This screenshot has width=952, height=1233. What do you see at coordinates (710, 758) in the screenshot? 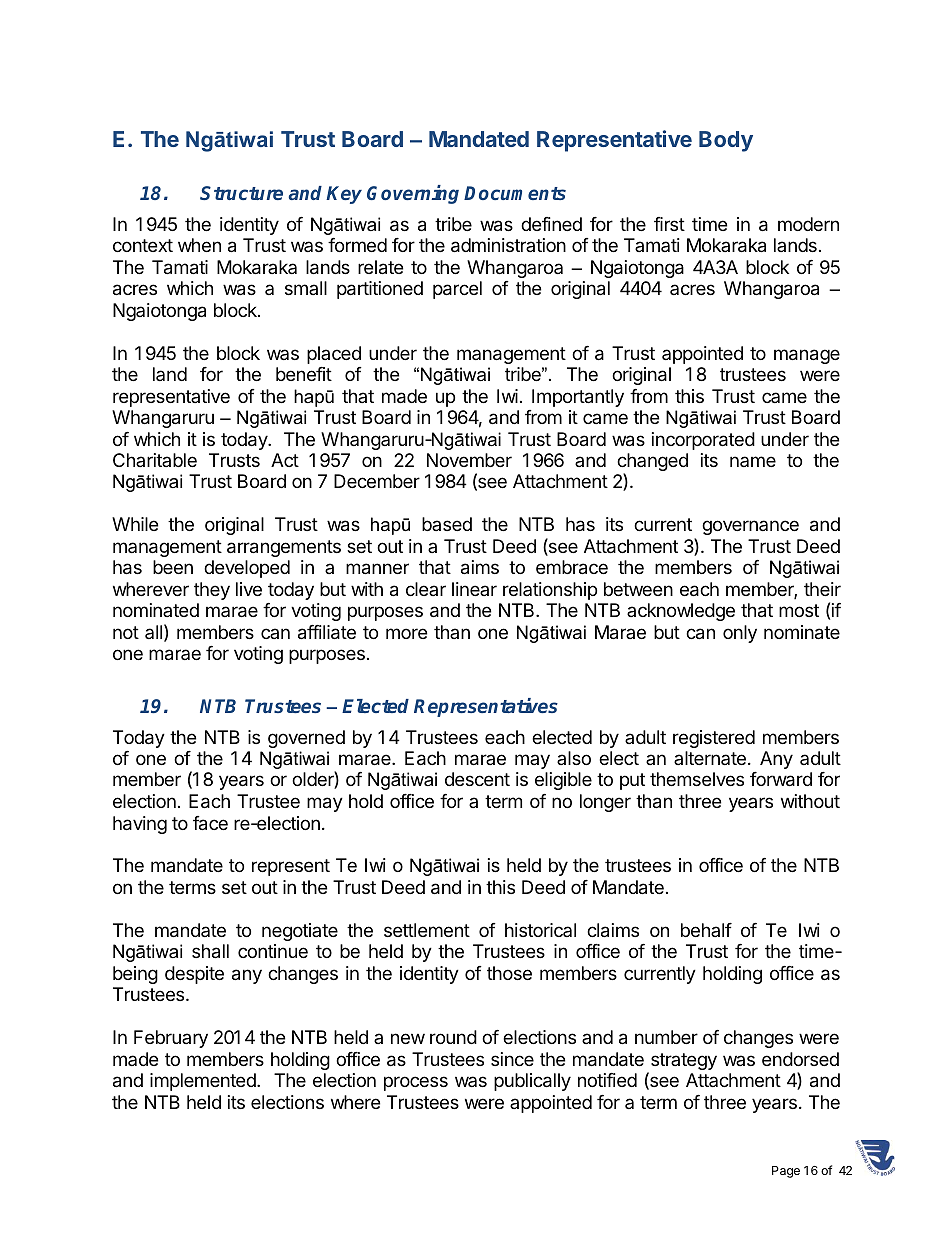
I see `alternate` at bounding box center [710, 758].
